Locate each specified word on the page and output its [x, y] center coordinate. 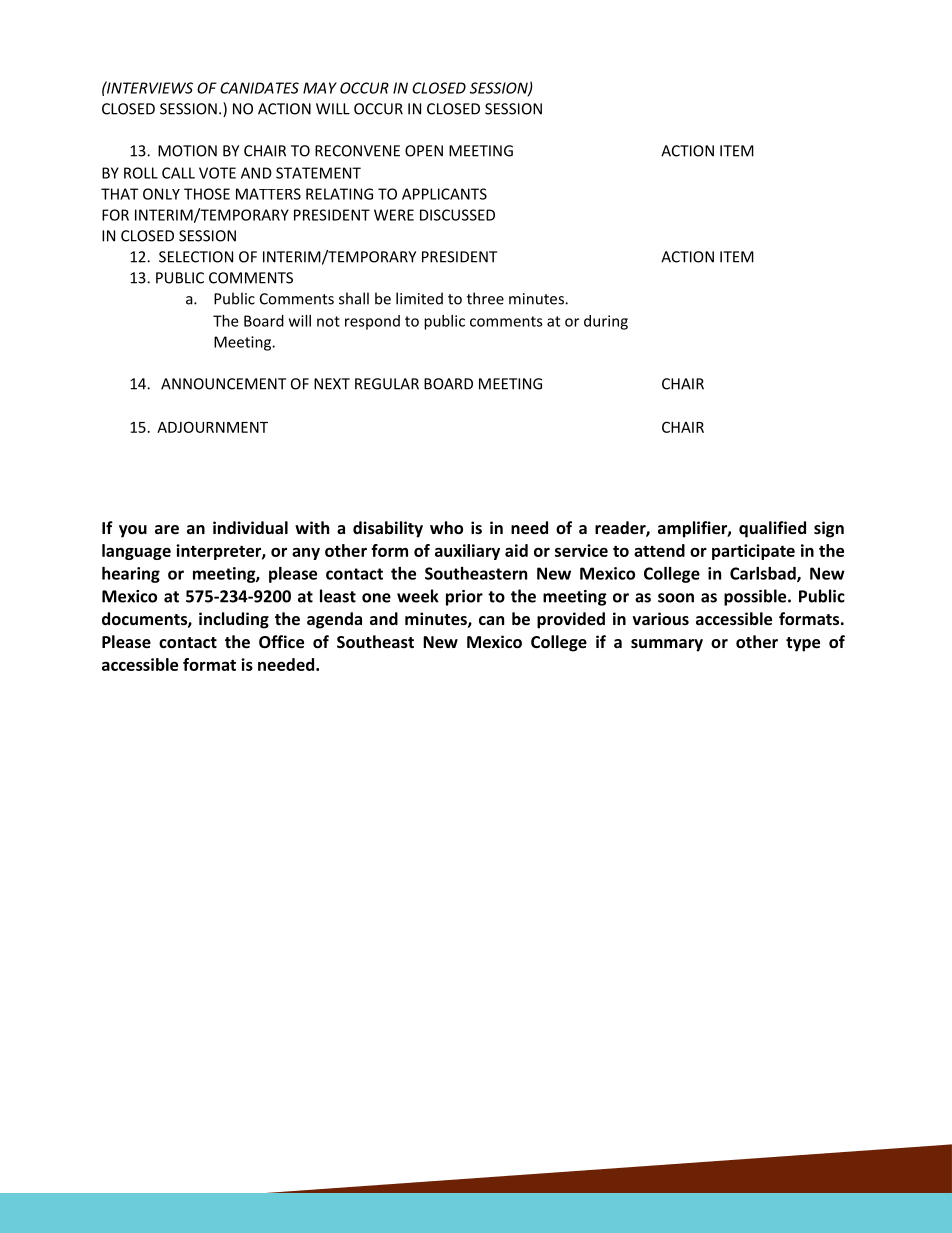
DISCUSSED [457, 215]
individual [250, 527]
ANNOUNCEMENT [223, 384]
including [234, 620]
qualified [772, 529]
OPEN [424, 151]
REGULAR [387, 384]
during [606, 322]
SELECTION [196, 257]
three [485, 298]
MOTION [187, 151]
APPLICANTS [444, 194]
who [446, 527]
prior [464, 598]
